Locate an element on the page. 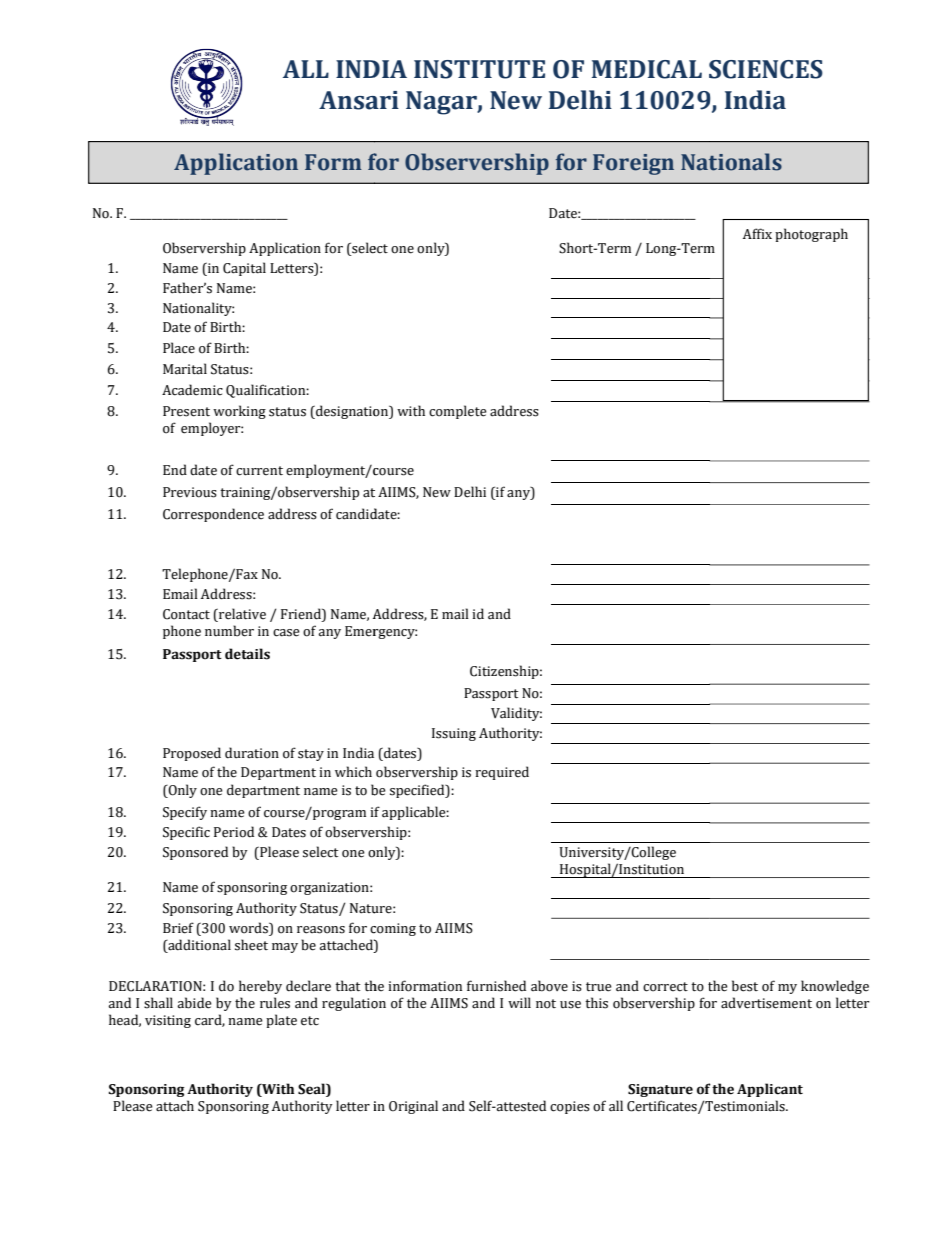  etc is located at coordinates (310, 1021).
